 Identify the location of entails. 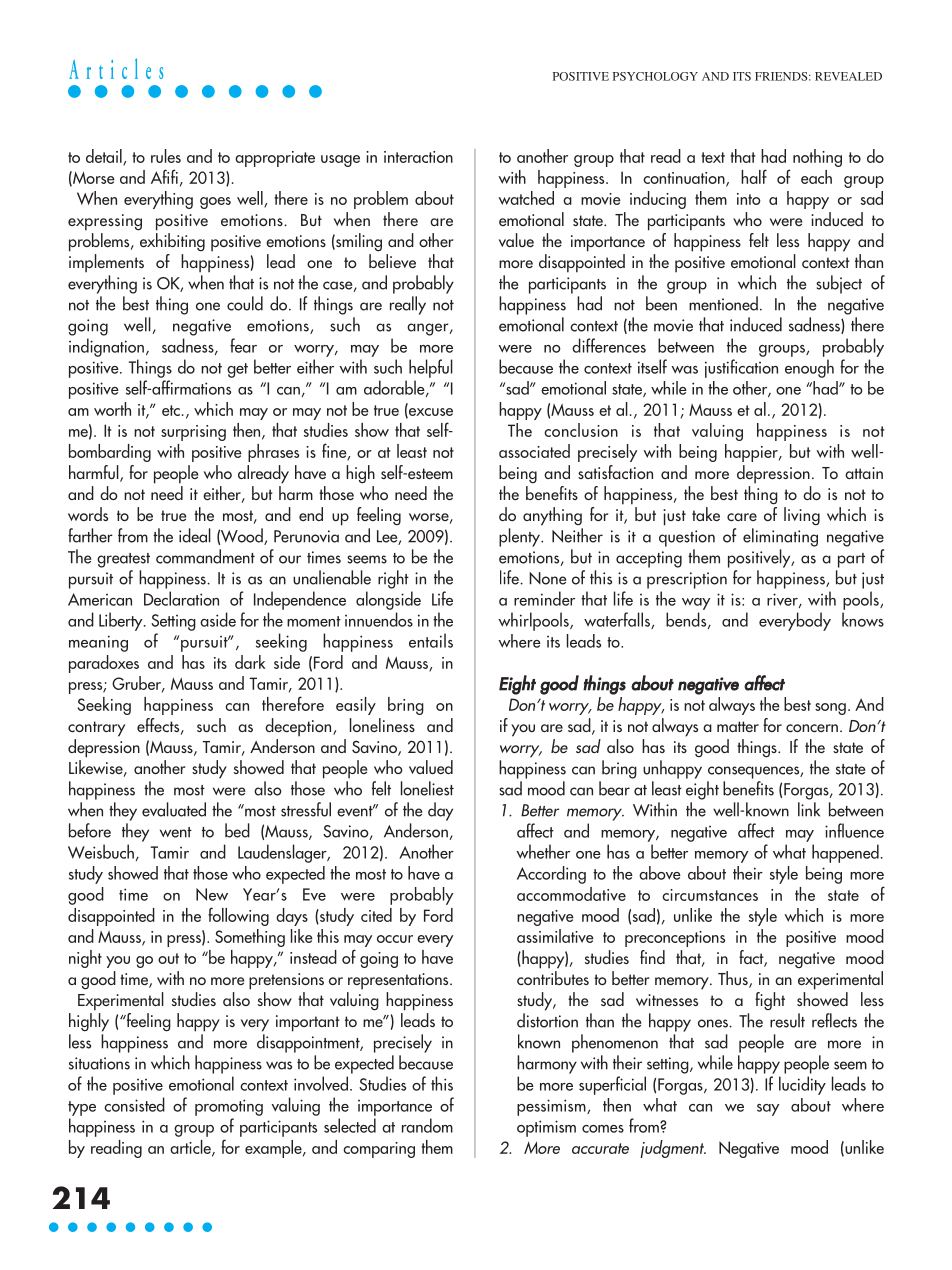
(431, 640).
